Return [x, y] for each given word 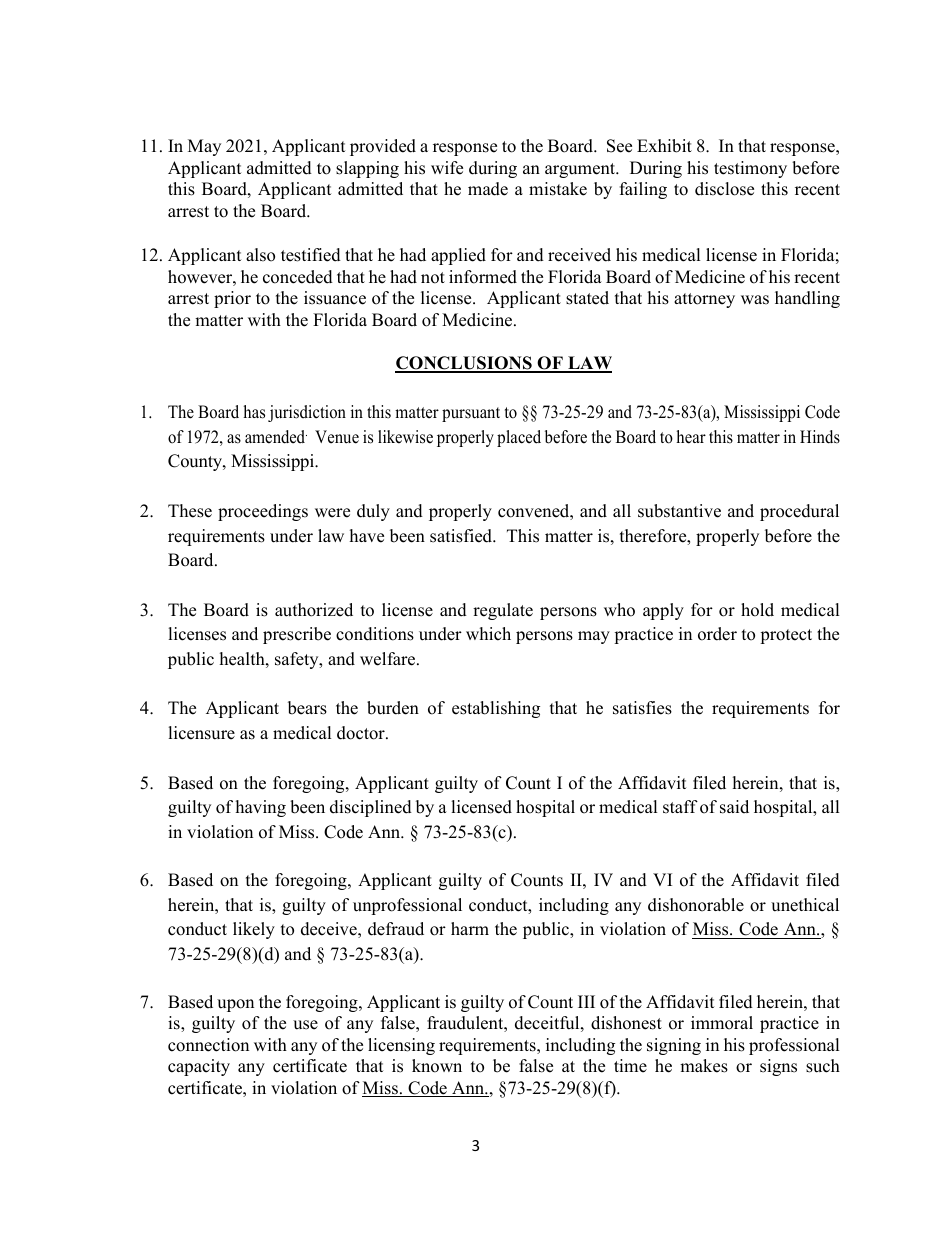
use [305, 1025]
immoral [722, 1023]
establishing [496, 709]
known [437, 1066]
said [734, 807]
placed [519, 438]
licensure [201, 733]
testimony [750, 169]
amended [276, 437]
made [488, 189]
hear [691, 437]
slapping [367, 169]
